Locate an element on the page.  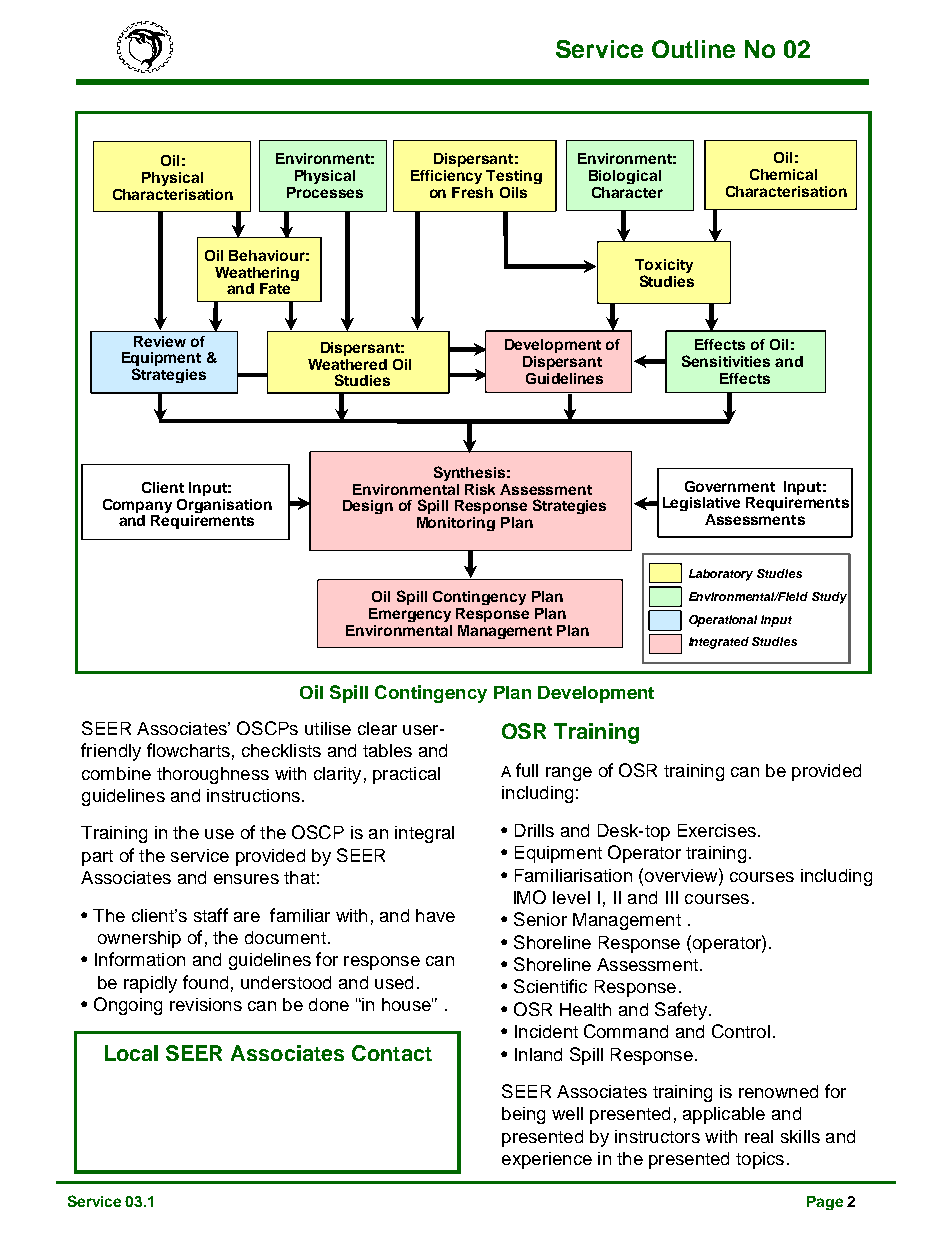
Outline is located at coordinates (693, 49).
